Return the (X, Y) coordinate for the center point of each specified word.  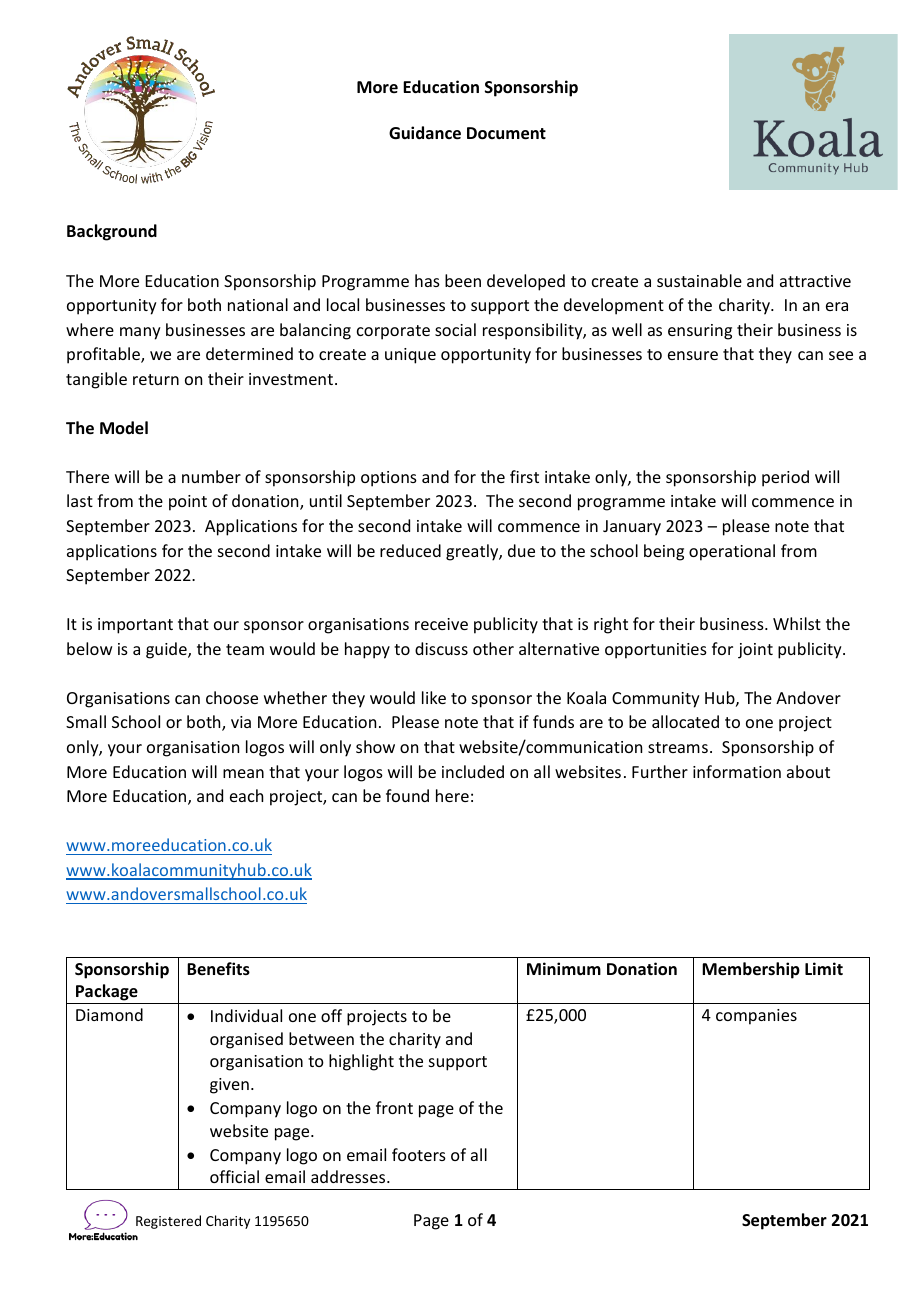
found (407, 795)
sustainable (699, 280)
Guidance (425, 133)
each (246, 795)
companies (756, 1017)
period (785, 478)
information (737, 771)
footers (419, 1154)
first (524, 476)
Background (112, 232)
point (188, 503)
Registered (168, 1222)
